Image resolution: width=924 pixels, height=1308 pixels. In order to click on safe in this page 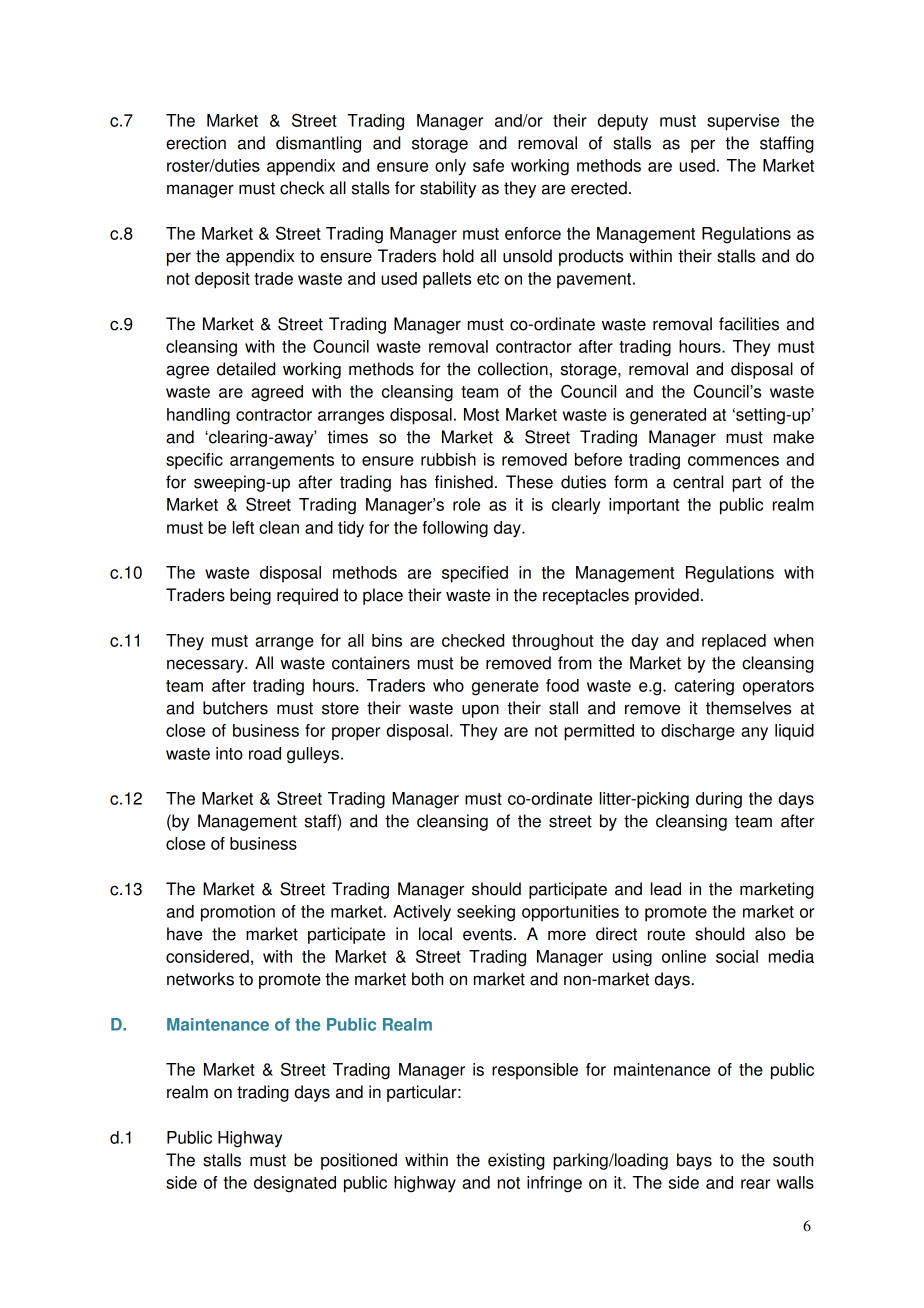, I will do `click(488, 165)`.
